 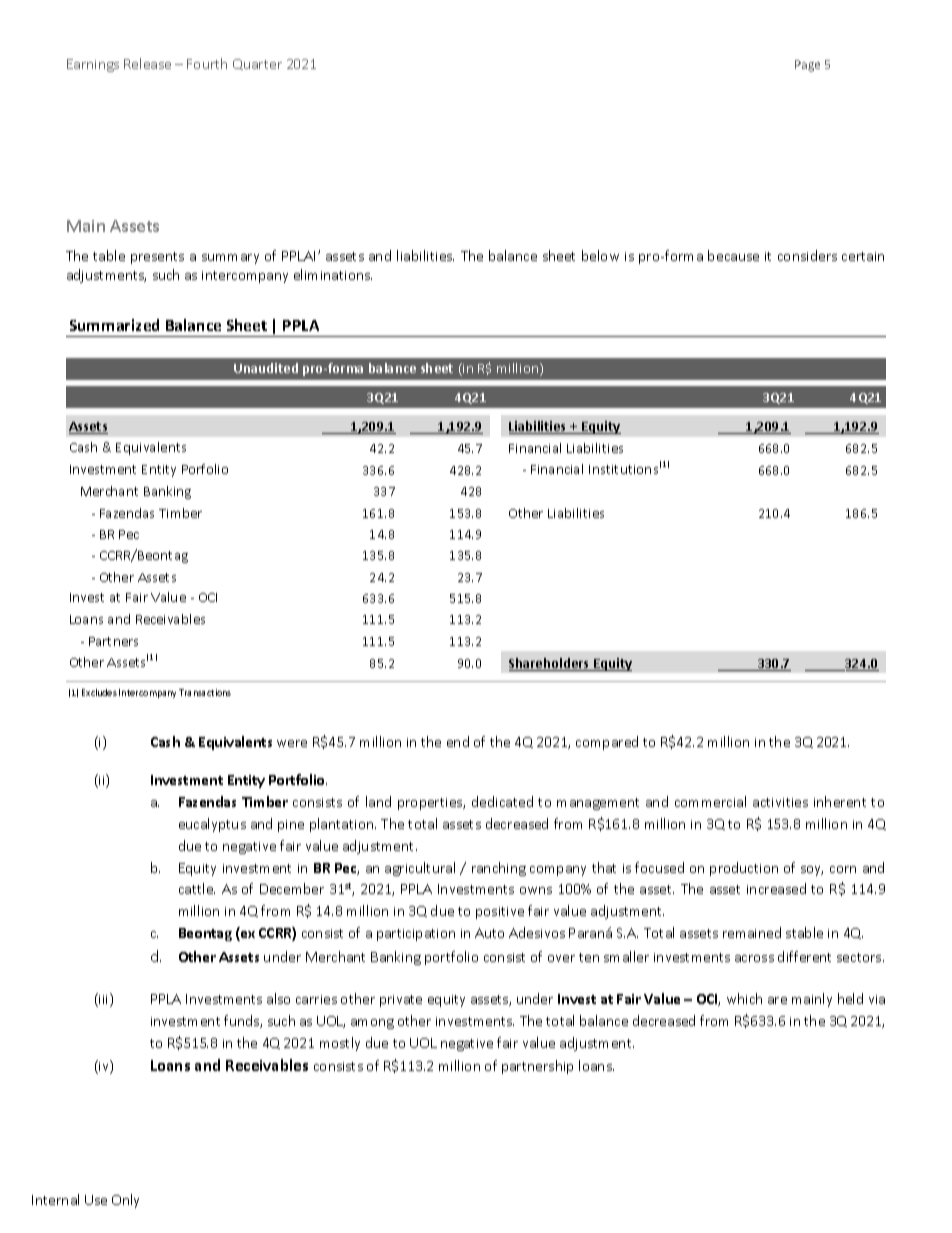 I want to click on compared, so click(x=607, y=743).
